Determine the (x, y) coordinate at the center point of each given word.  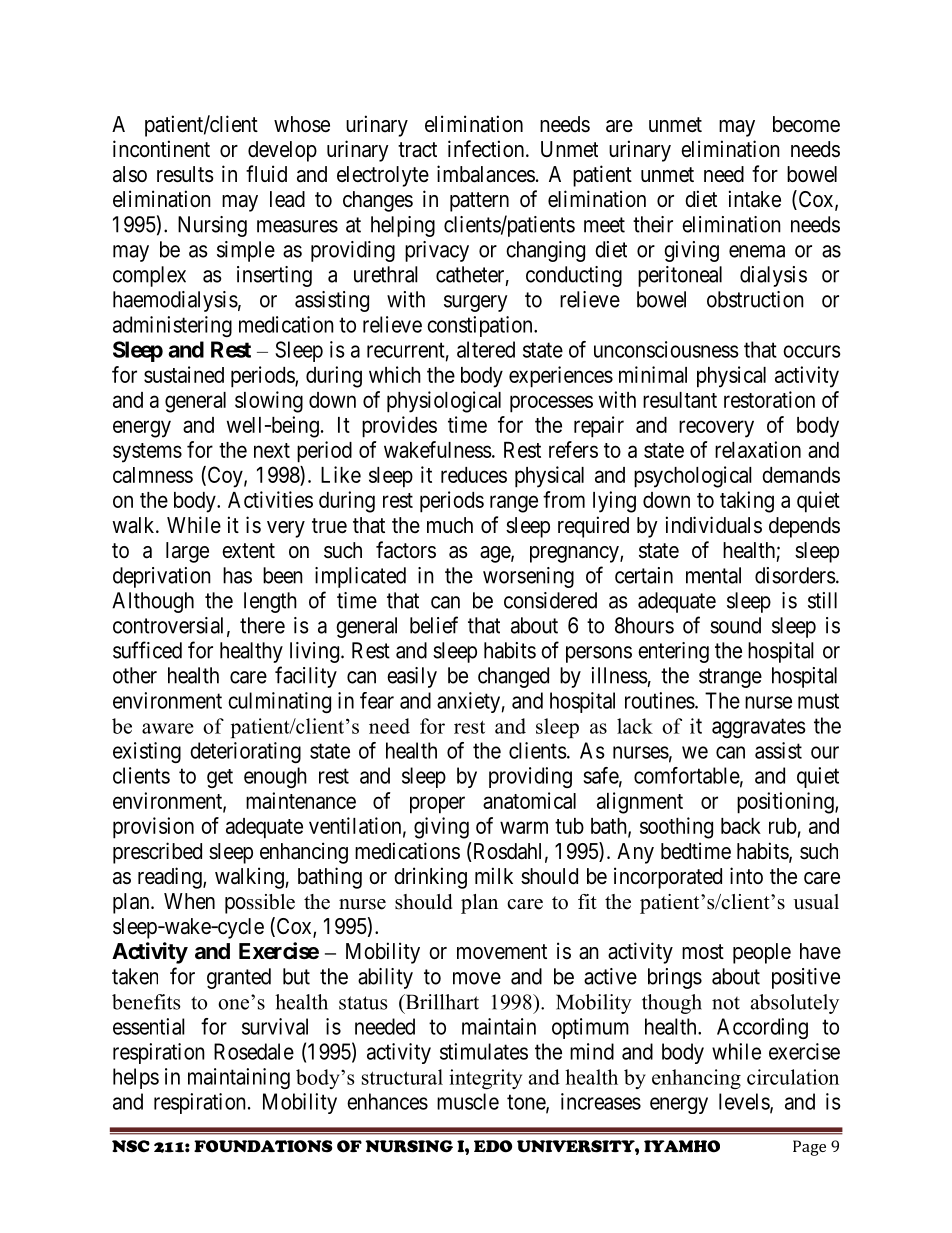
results (185, 174)
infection (486, 149)
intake (755, 199)
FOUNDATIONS (263, 1146)
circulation (793, 1077)
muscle (468, 1101)
